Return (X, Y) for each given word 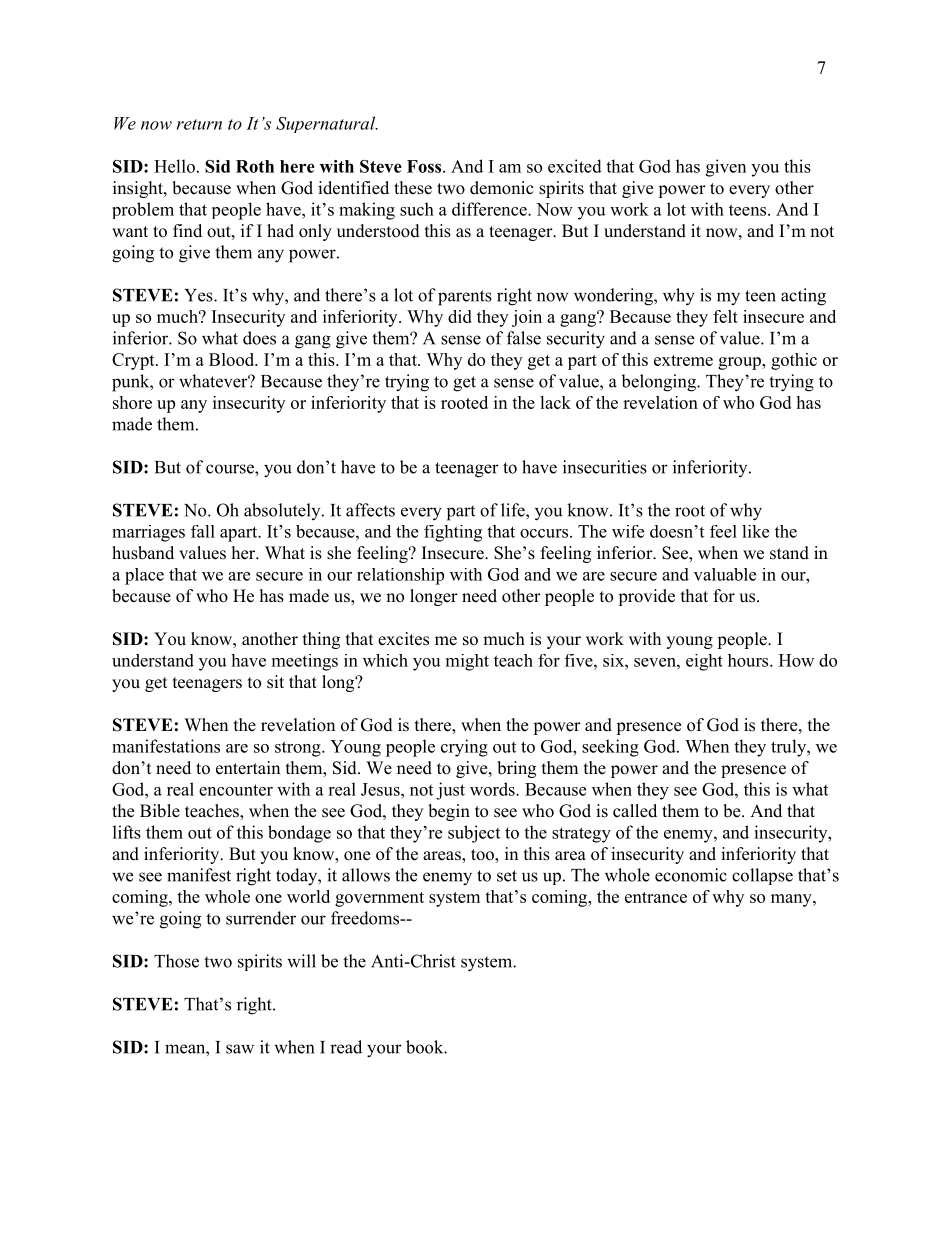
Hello (174, 166)
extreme (683, 360)
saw (240, 1049)
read (346, 1047)
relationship (400, 576)
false (524, 338)
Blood (233, 359)
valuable (725, 574)
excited (575, 166)
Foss (425, 166)
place (144, 576)
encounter (236, 790)
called (635, 811)
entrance (656, 897)
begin (449, 812)
